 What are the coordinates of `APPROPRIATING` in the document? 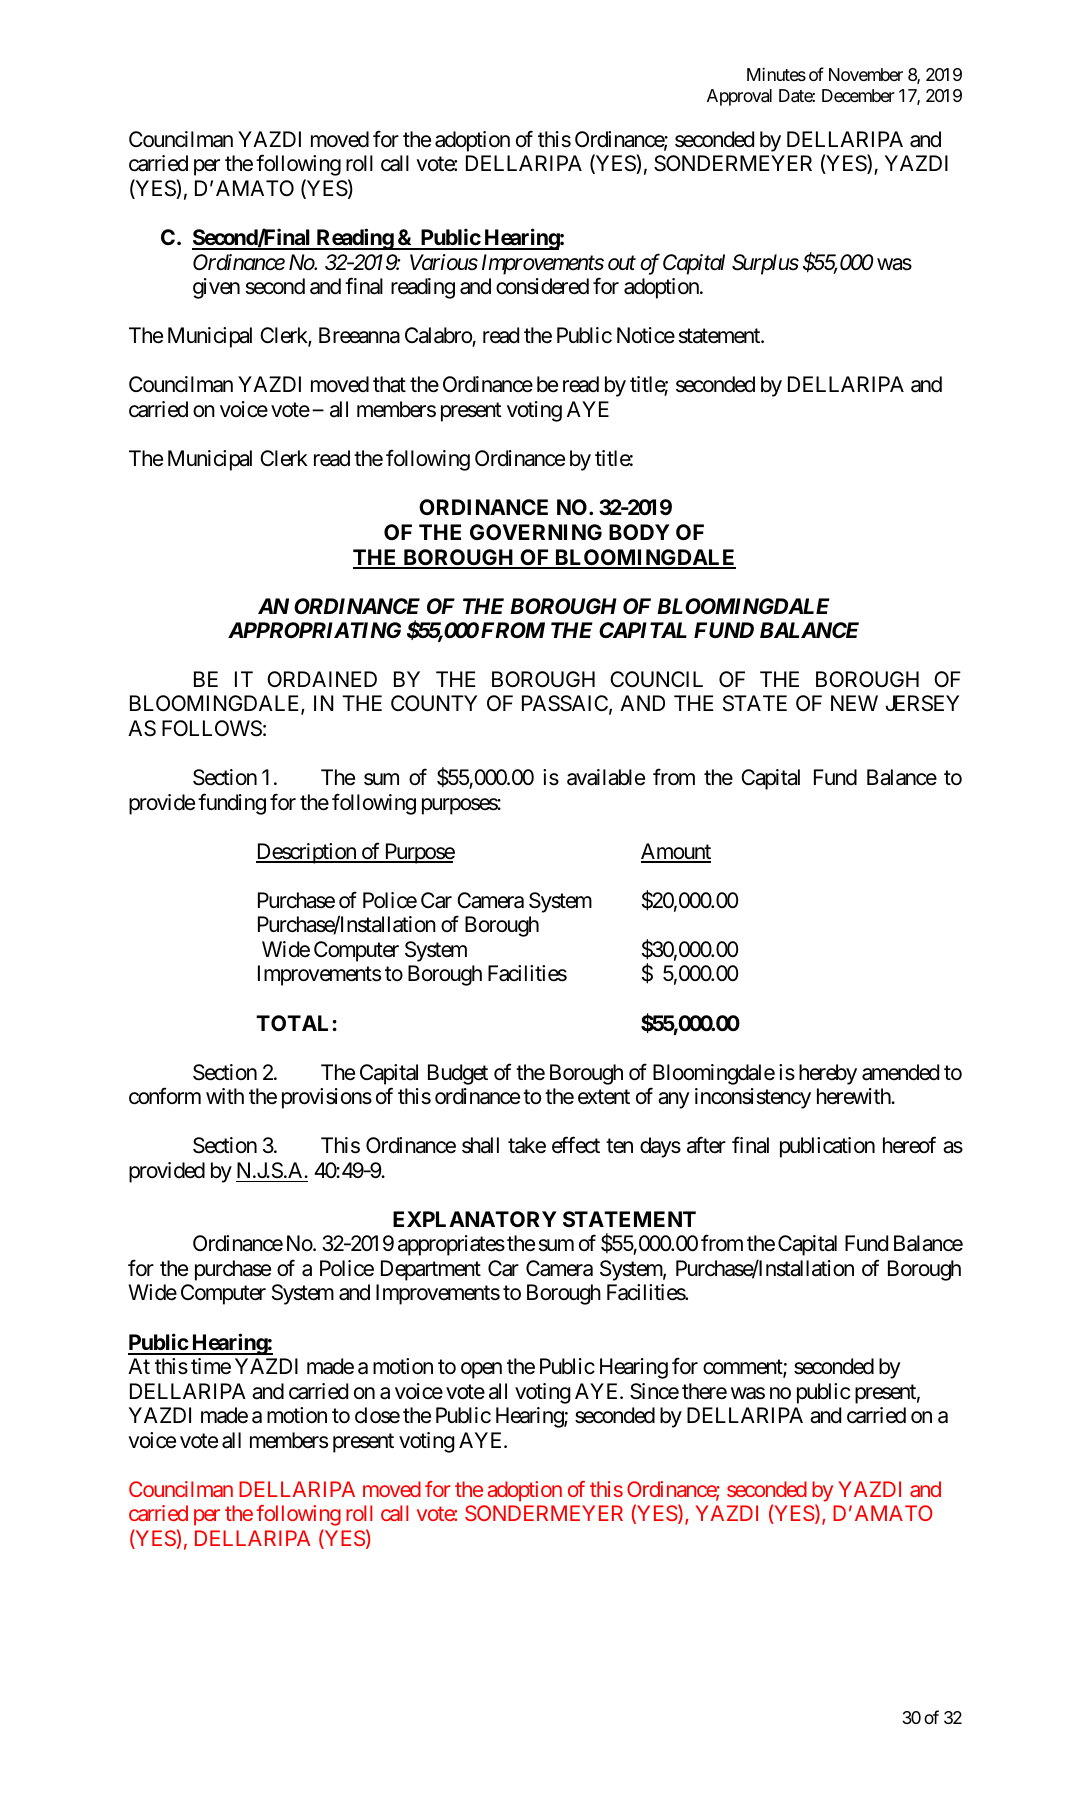 It's located at (314, 630).
